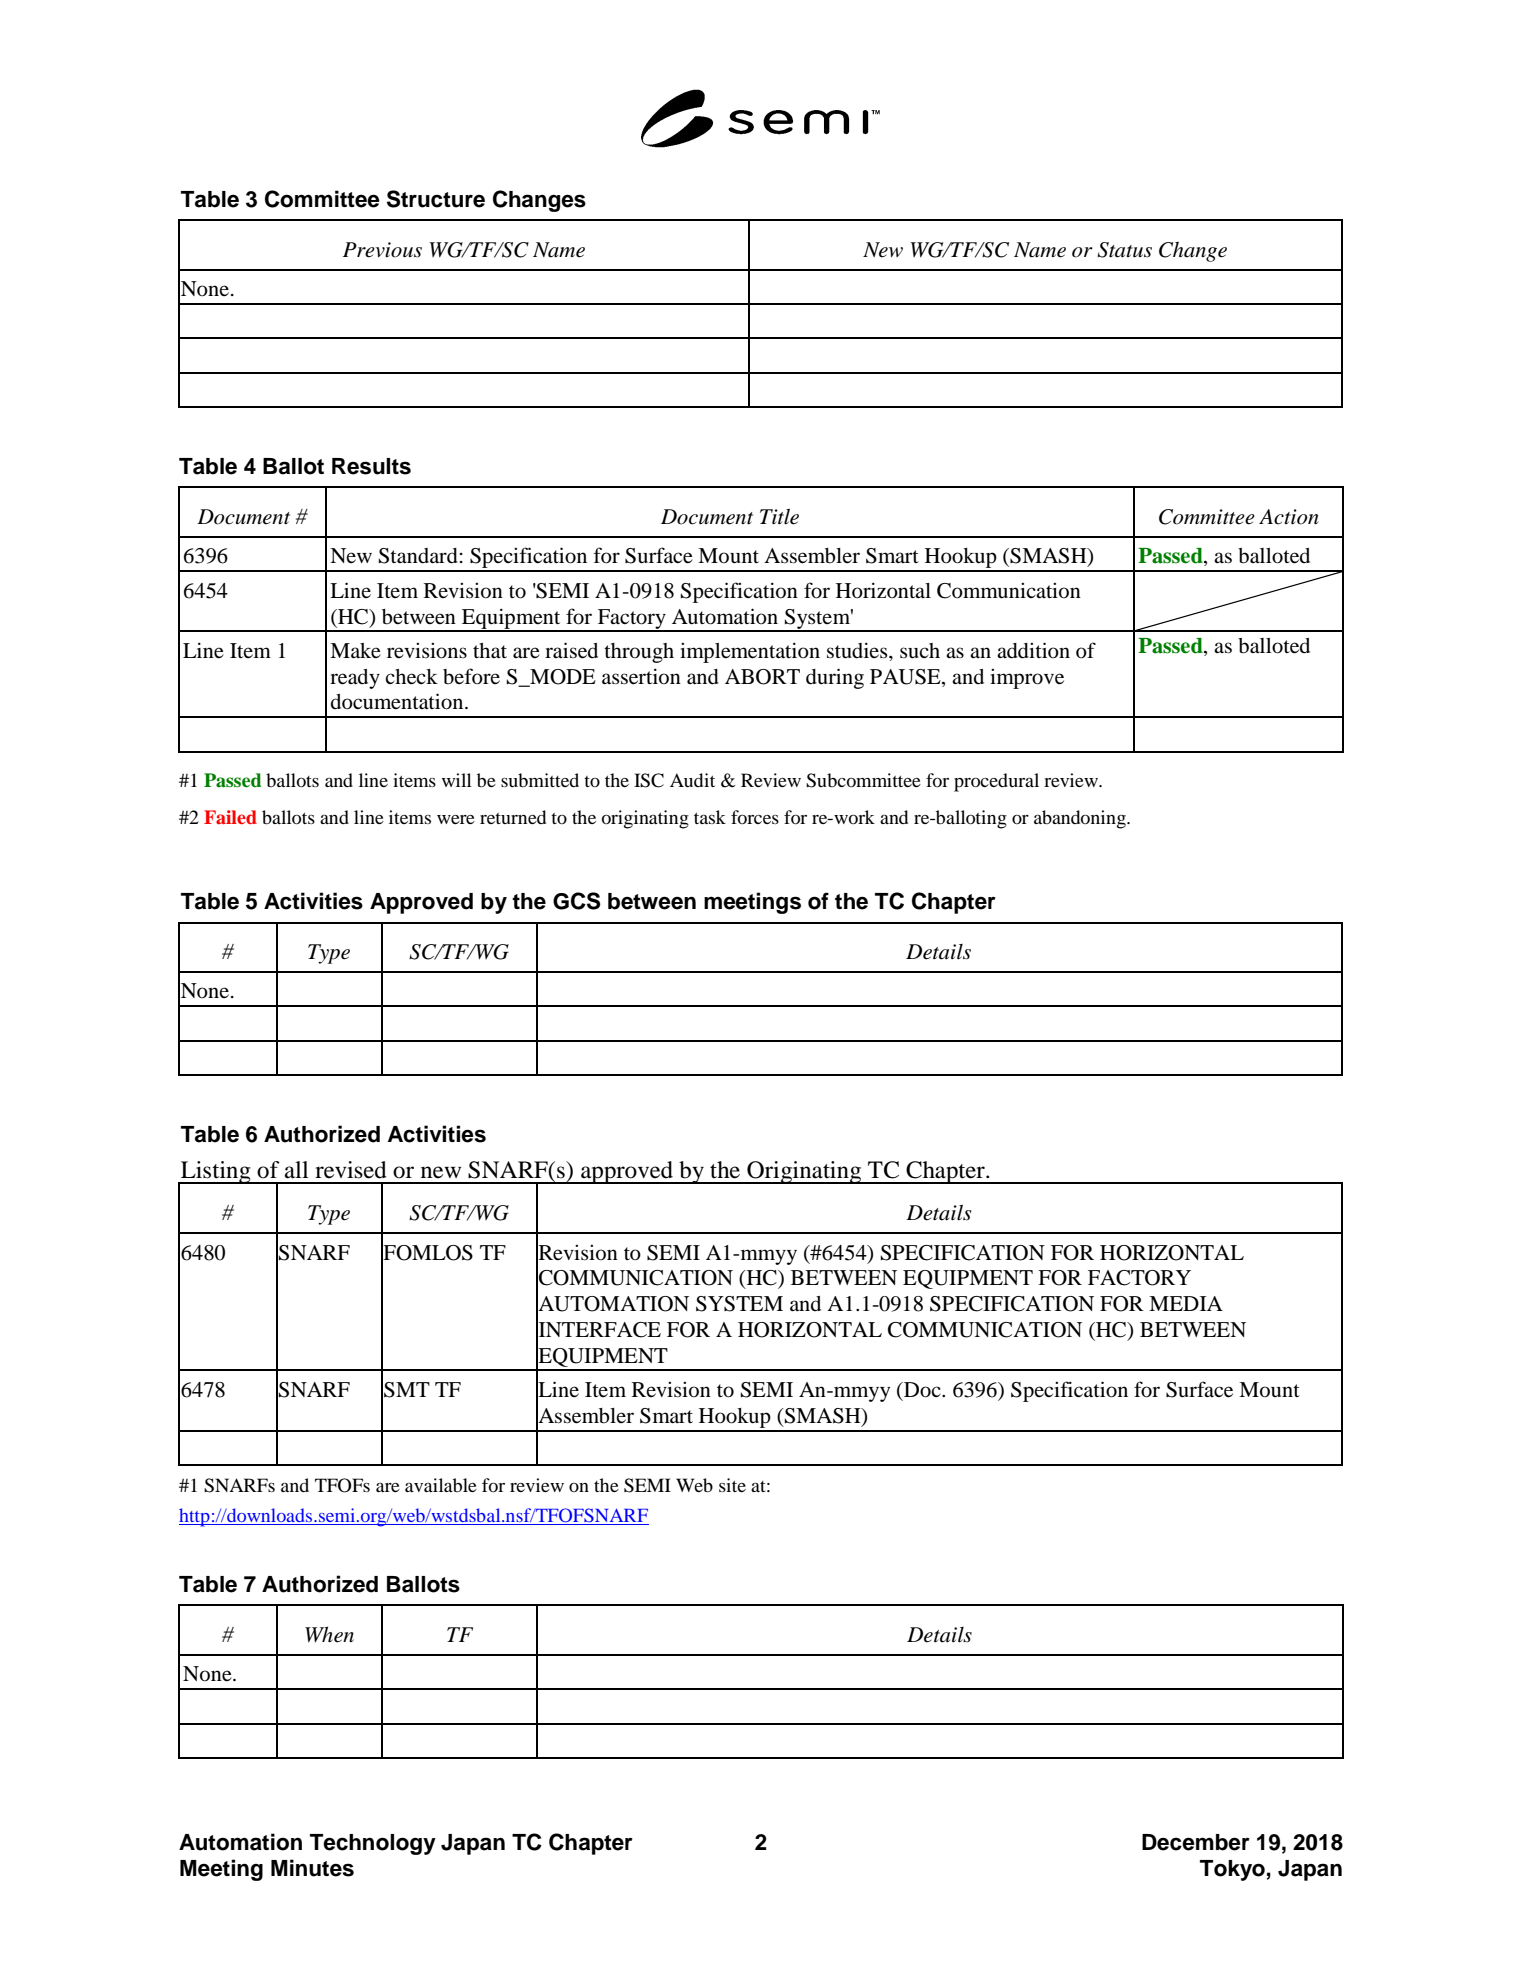 The width and height of the page is (1522, 1970). I want to click on Previous, so click(382, 250).
